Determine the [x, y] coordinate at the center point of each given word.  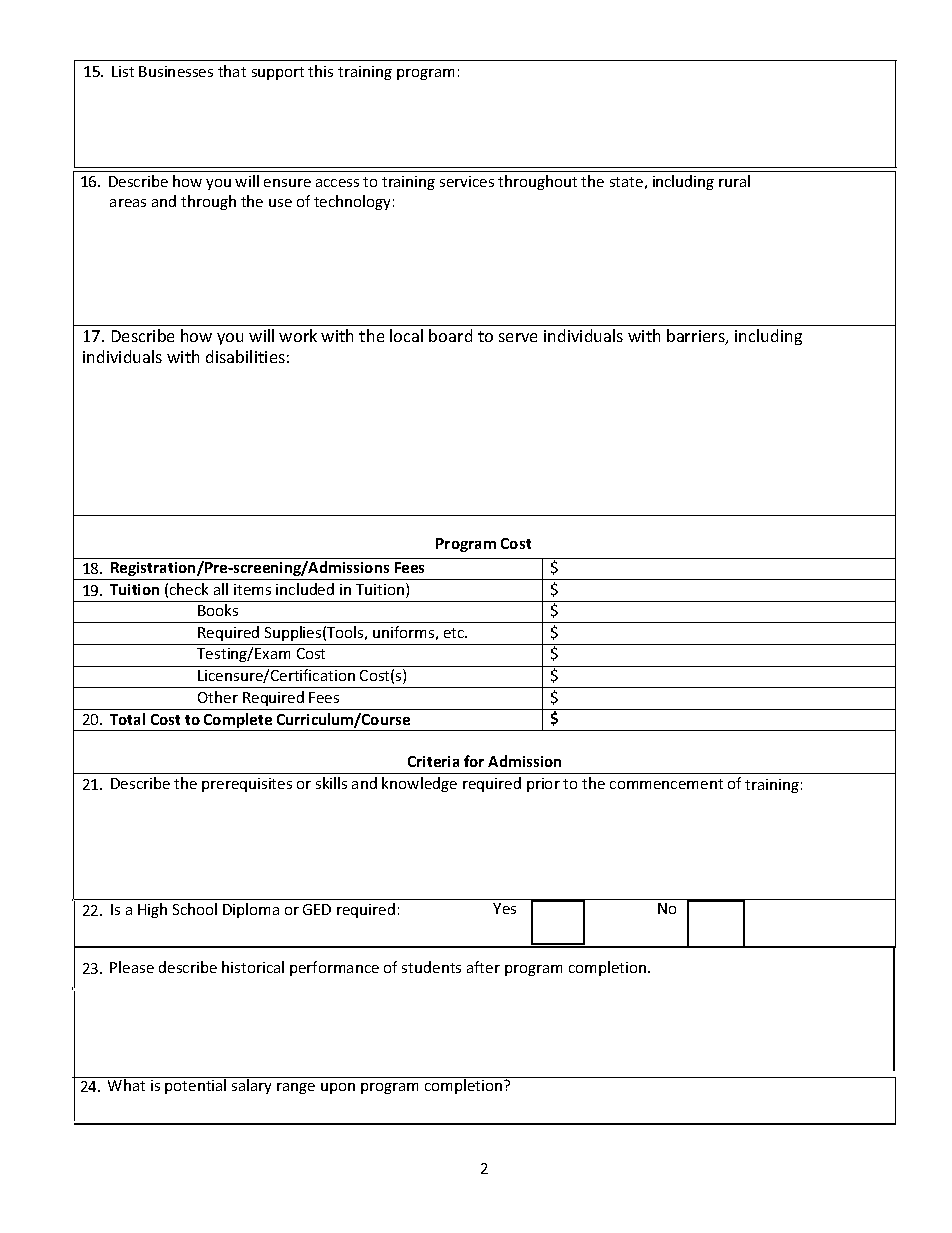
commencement [666, 784]
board [450, 335]
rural [734, 181]
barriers [697, 337]
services [467, 181]
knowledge [419, 784]
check [189, 589]
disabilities [245, 356]
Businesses [176, 71]
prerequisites [247, 785]
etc [455, 633]
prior [543, 785]
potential [196, 1085]
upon [338, 1088]
